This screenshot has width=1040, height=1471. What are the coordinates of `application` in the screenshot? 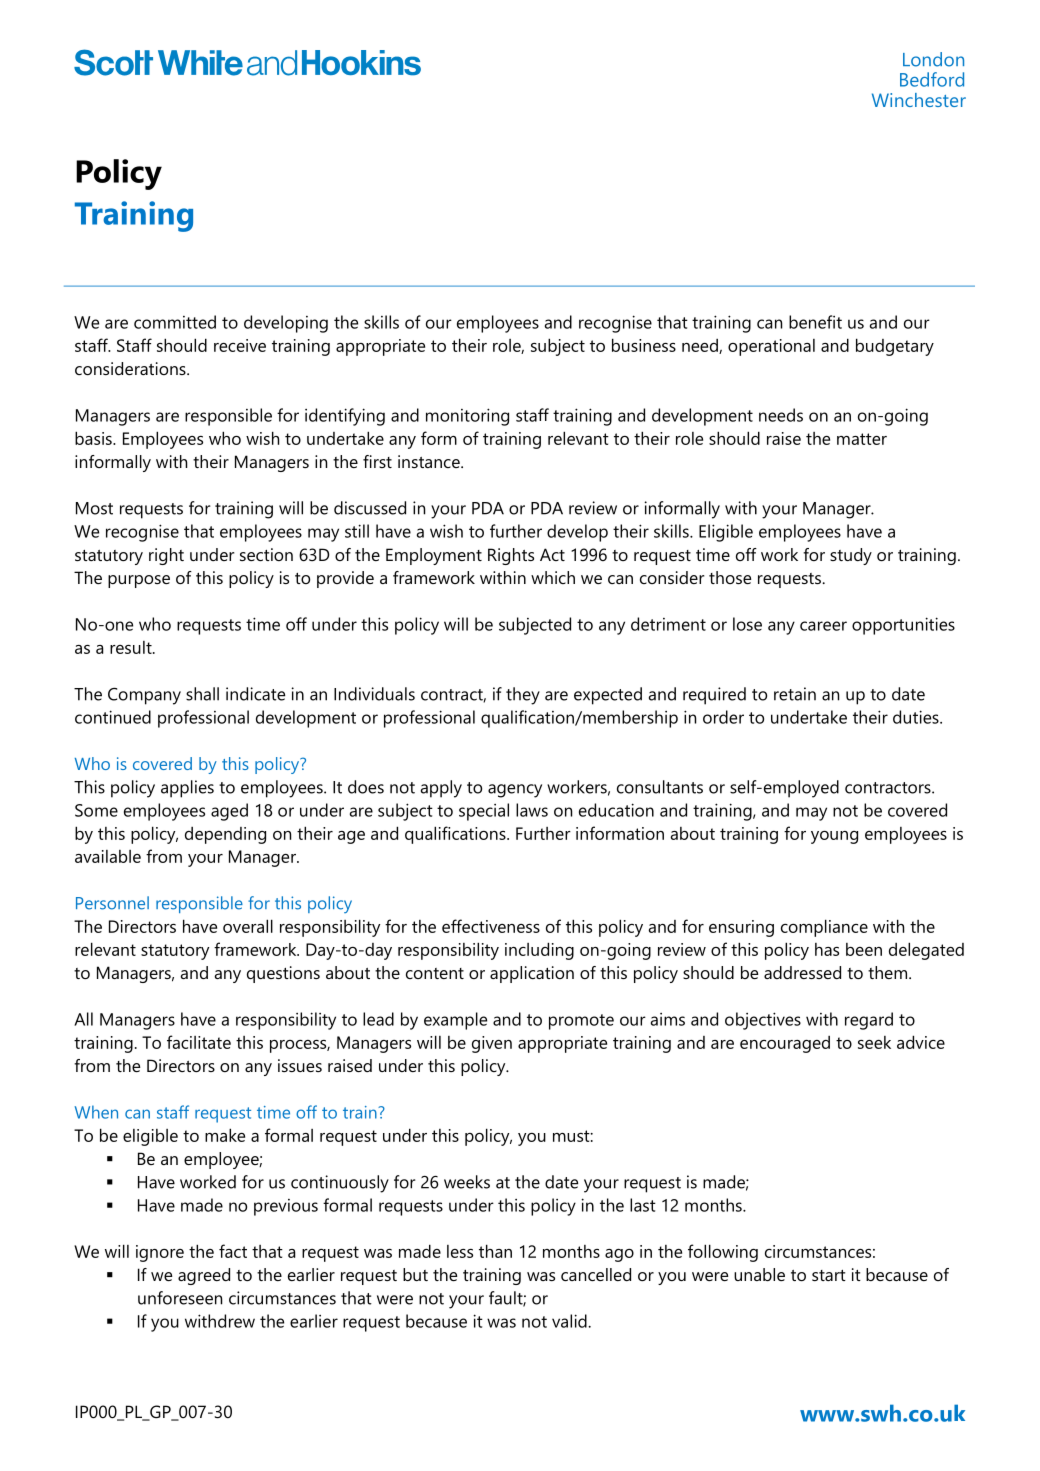 It's located at (532, 974).
